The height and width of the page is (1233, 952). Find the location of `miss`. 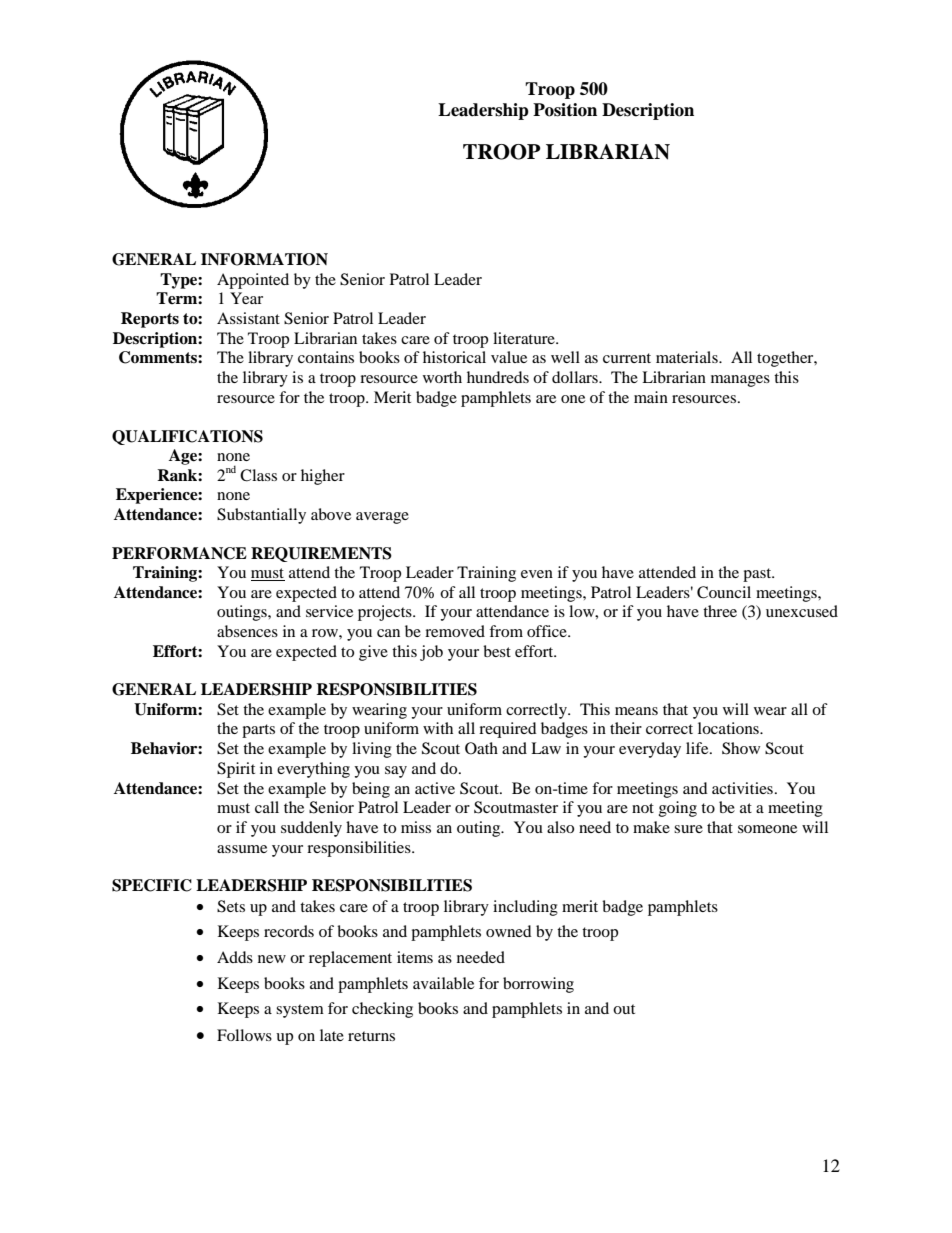

miss is located at coordinates (416, 827).
